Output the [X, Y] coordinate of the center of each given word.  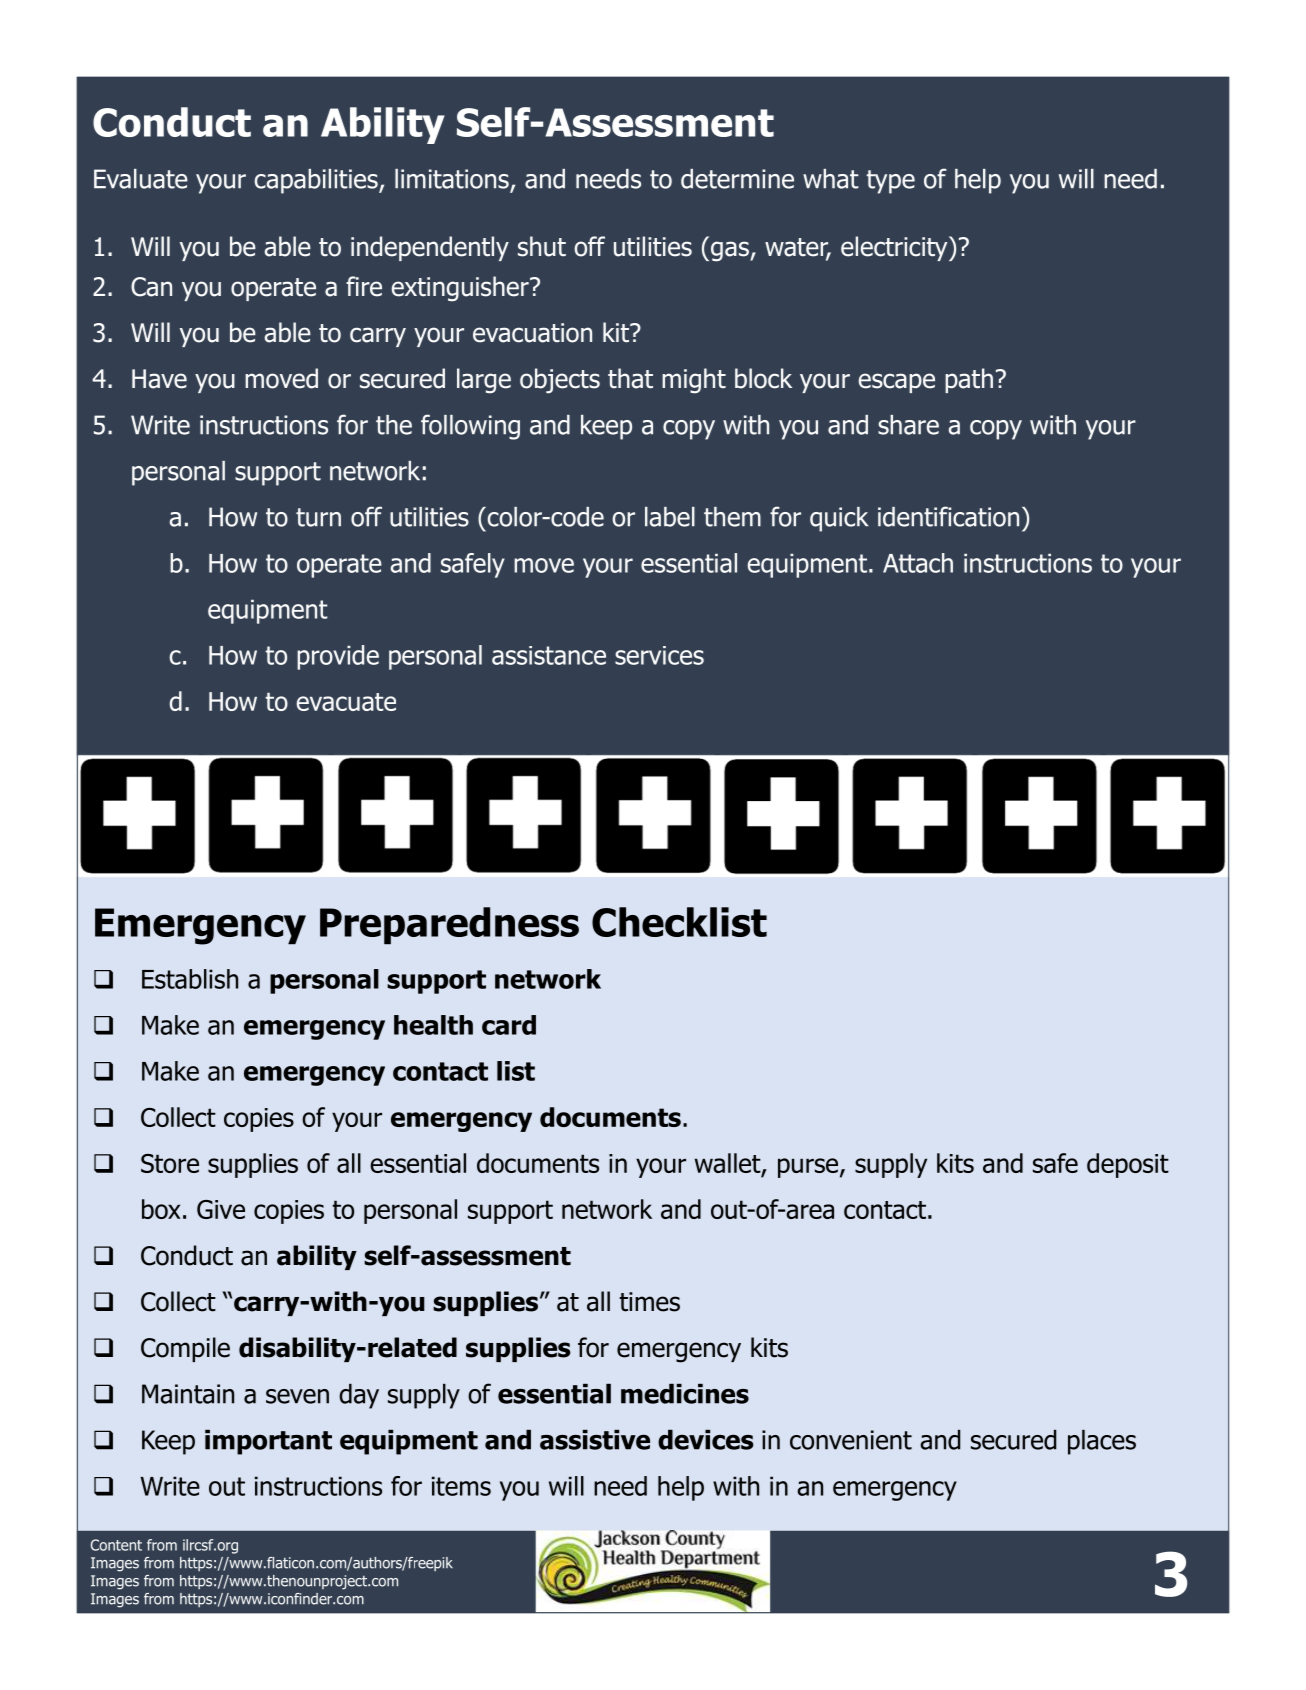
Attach [918, 563]
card [509, 1025]
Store [170, 1163]
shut [542, 246]
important [268, 1442]
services [659, 655]
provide [338, 657]
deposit [1128, 1165]
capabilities [317, 181]
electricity [895, 248]
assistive [595, 1440]
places [1102, 1442]
